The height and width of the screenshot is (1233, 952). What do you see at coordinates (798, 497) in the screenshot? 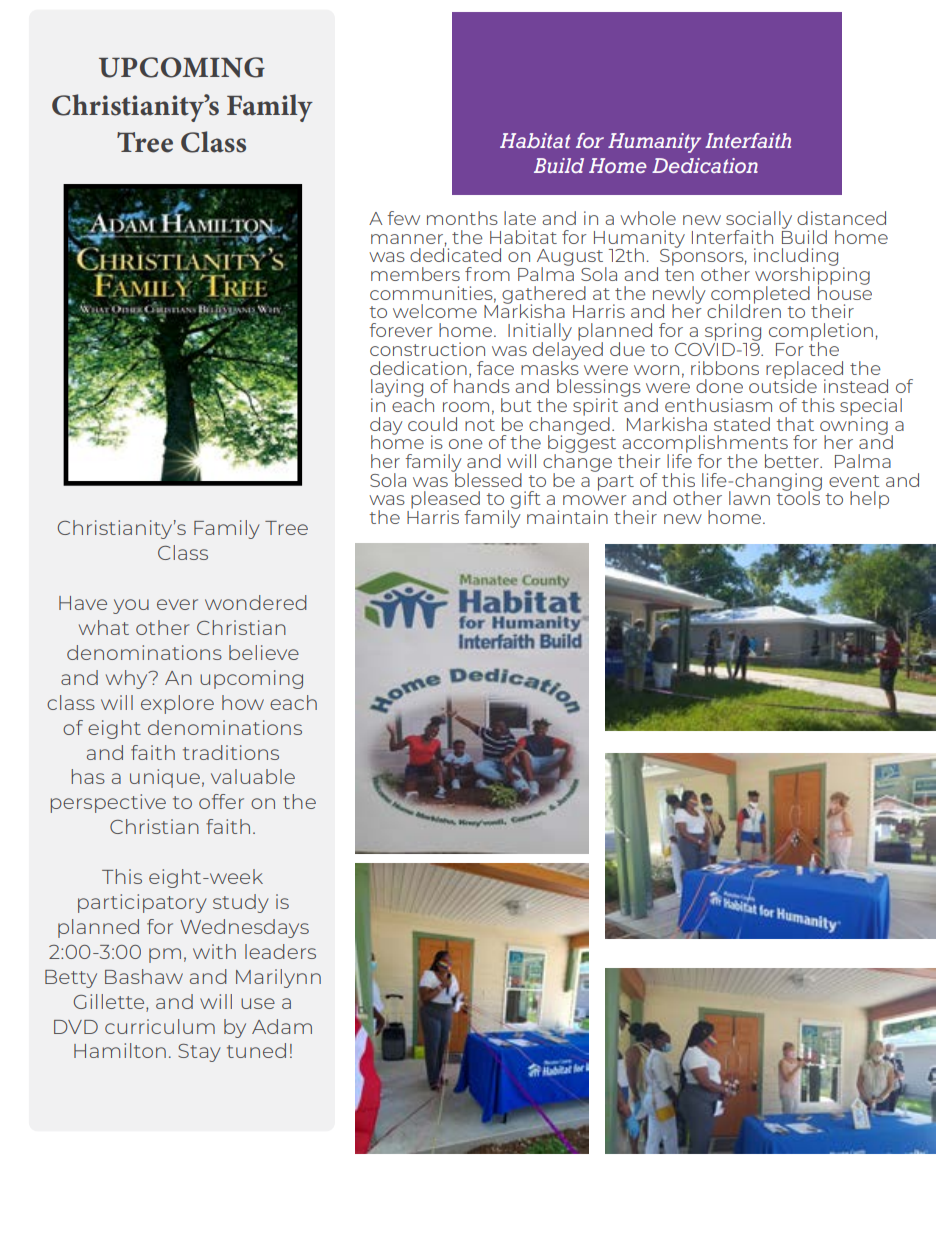
I see `tools` at bounding box center [798, 497].
